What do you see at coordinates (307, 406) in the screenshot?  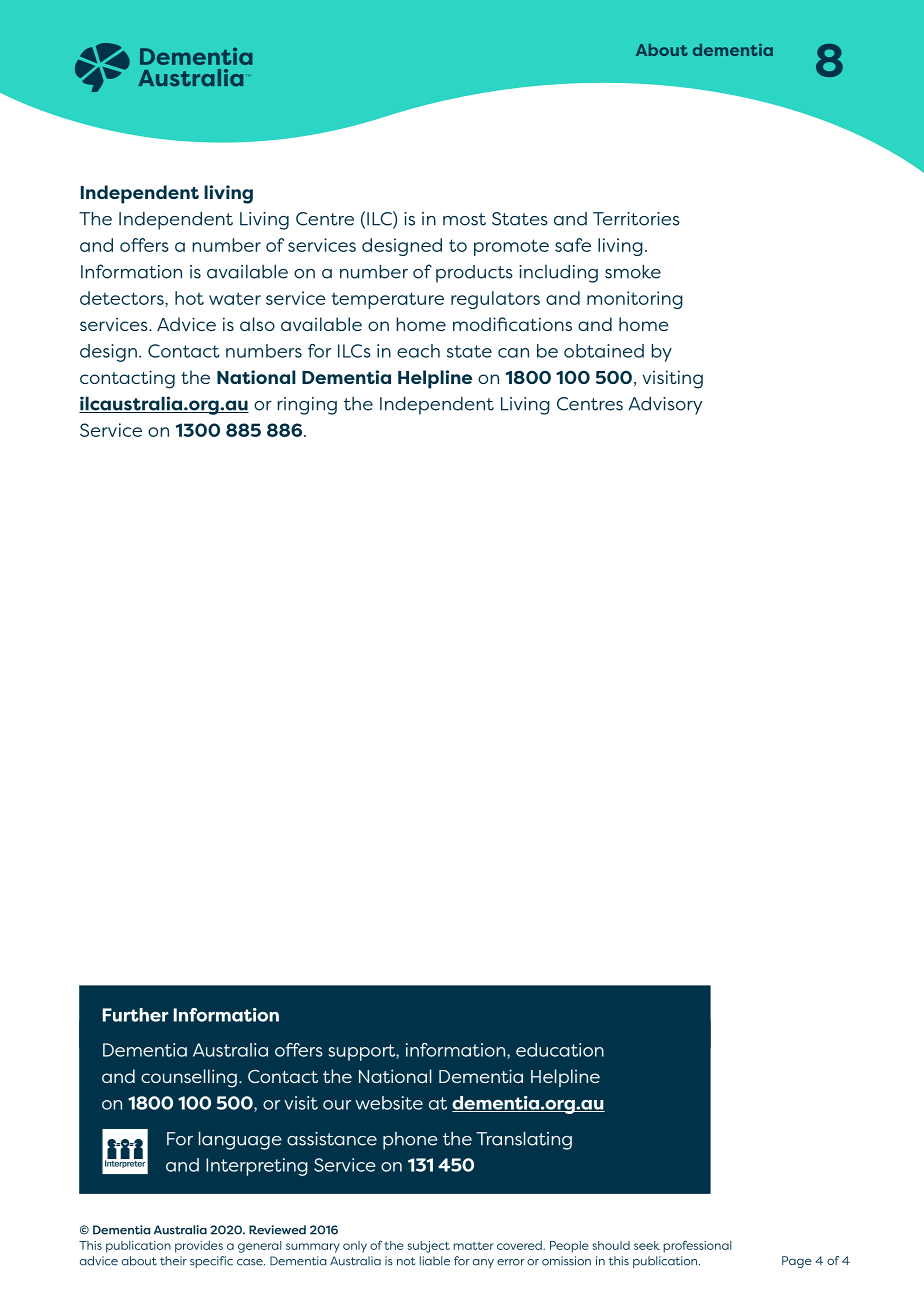 I see `ringing` at bounding box center [307, 406].
